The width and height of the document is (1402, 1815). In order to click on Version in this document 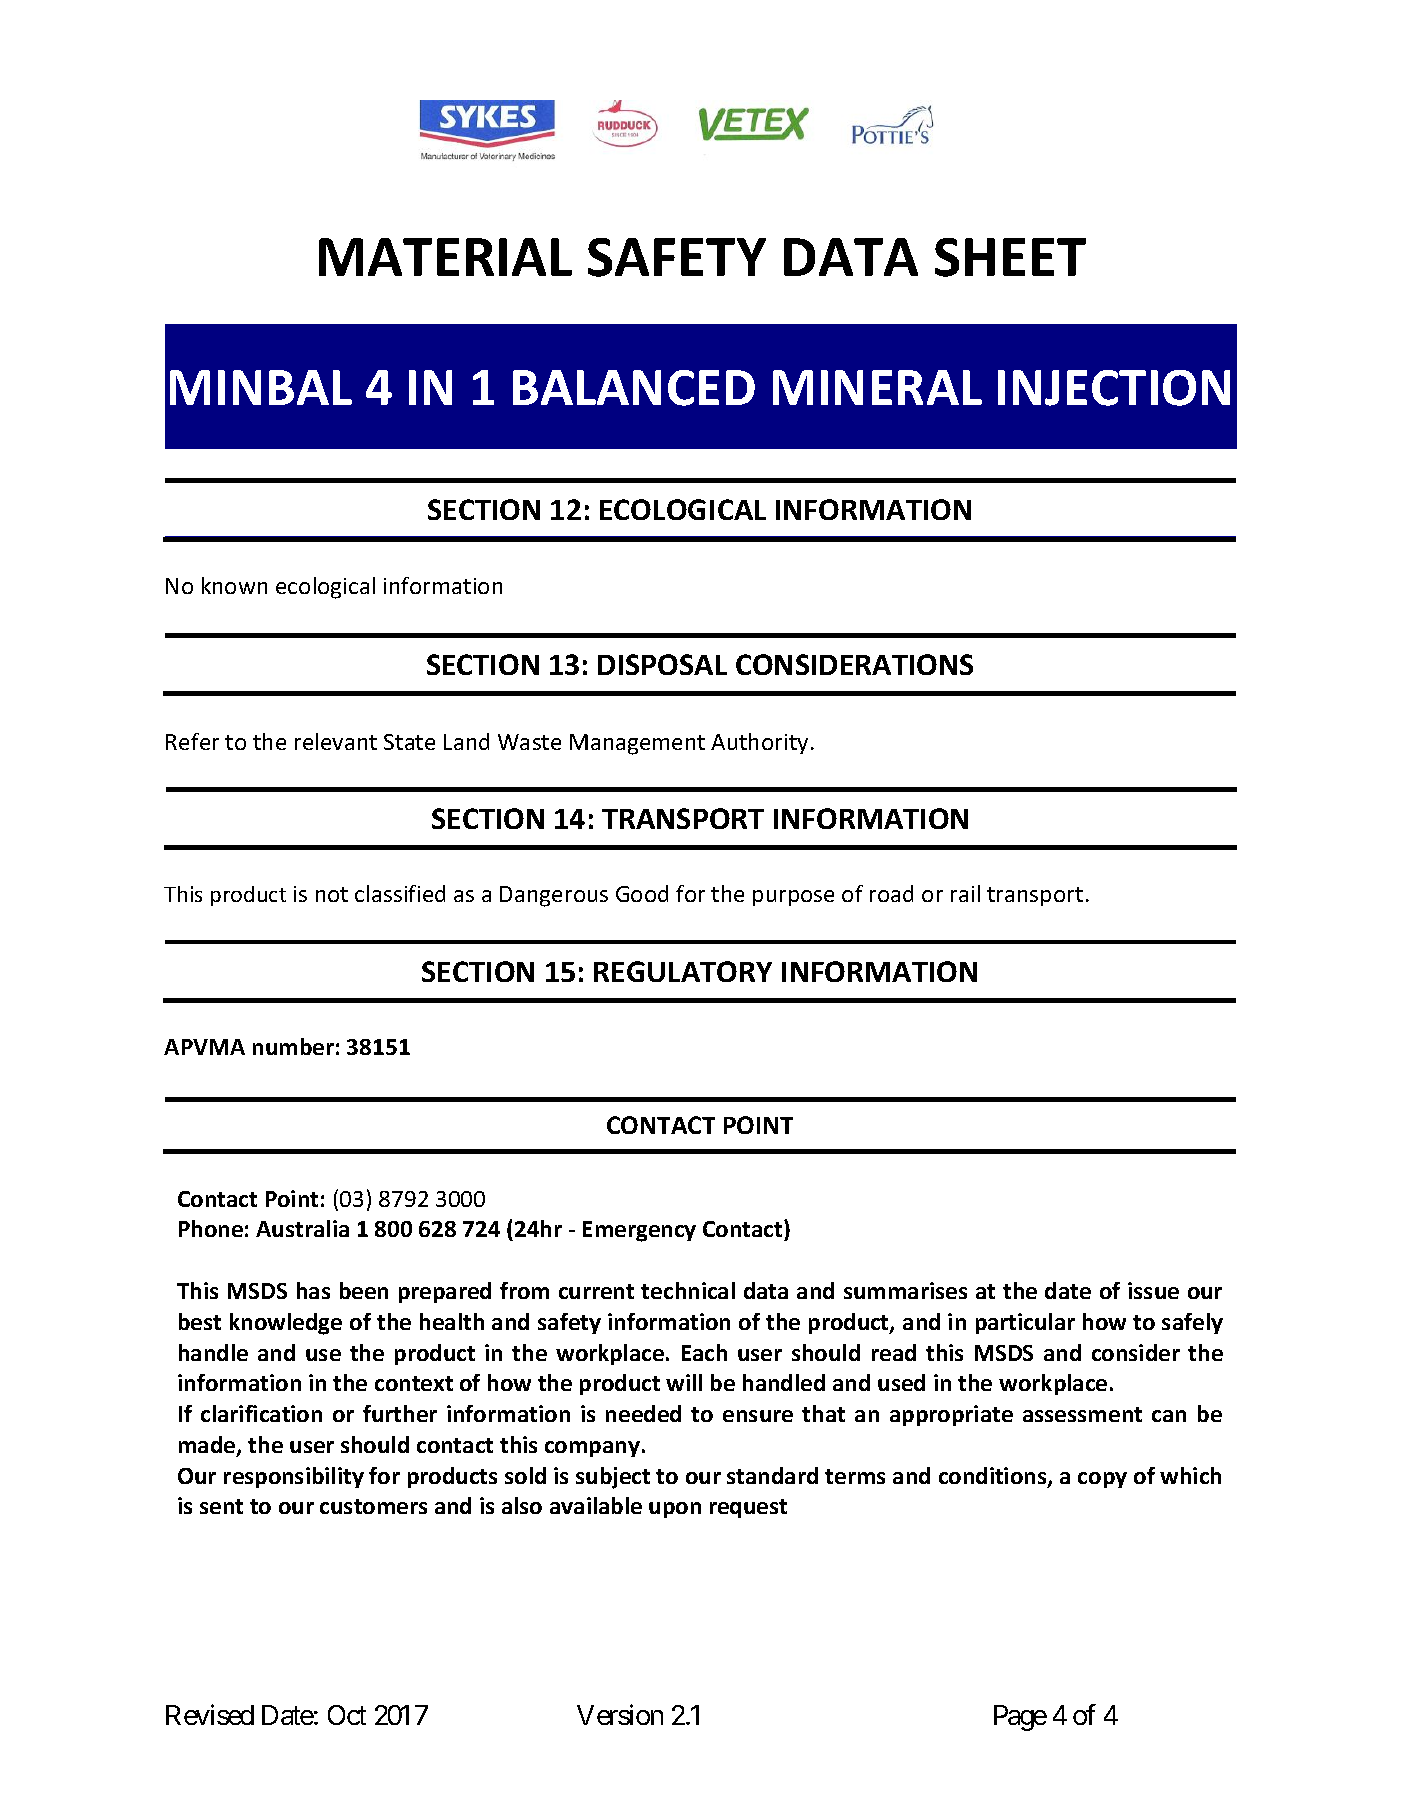, I will do `click(620, 1715)`.
